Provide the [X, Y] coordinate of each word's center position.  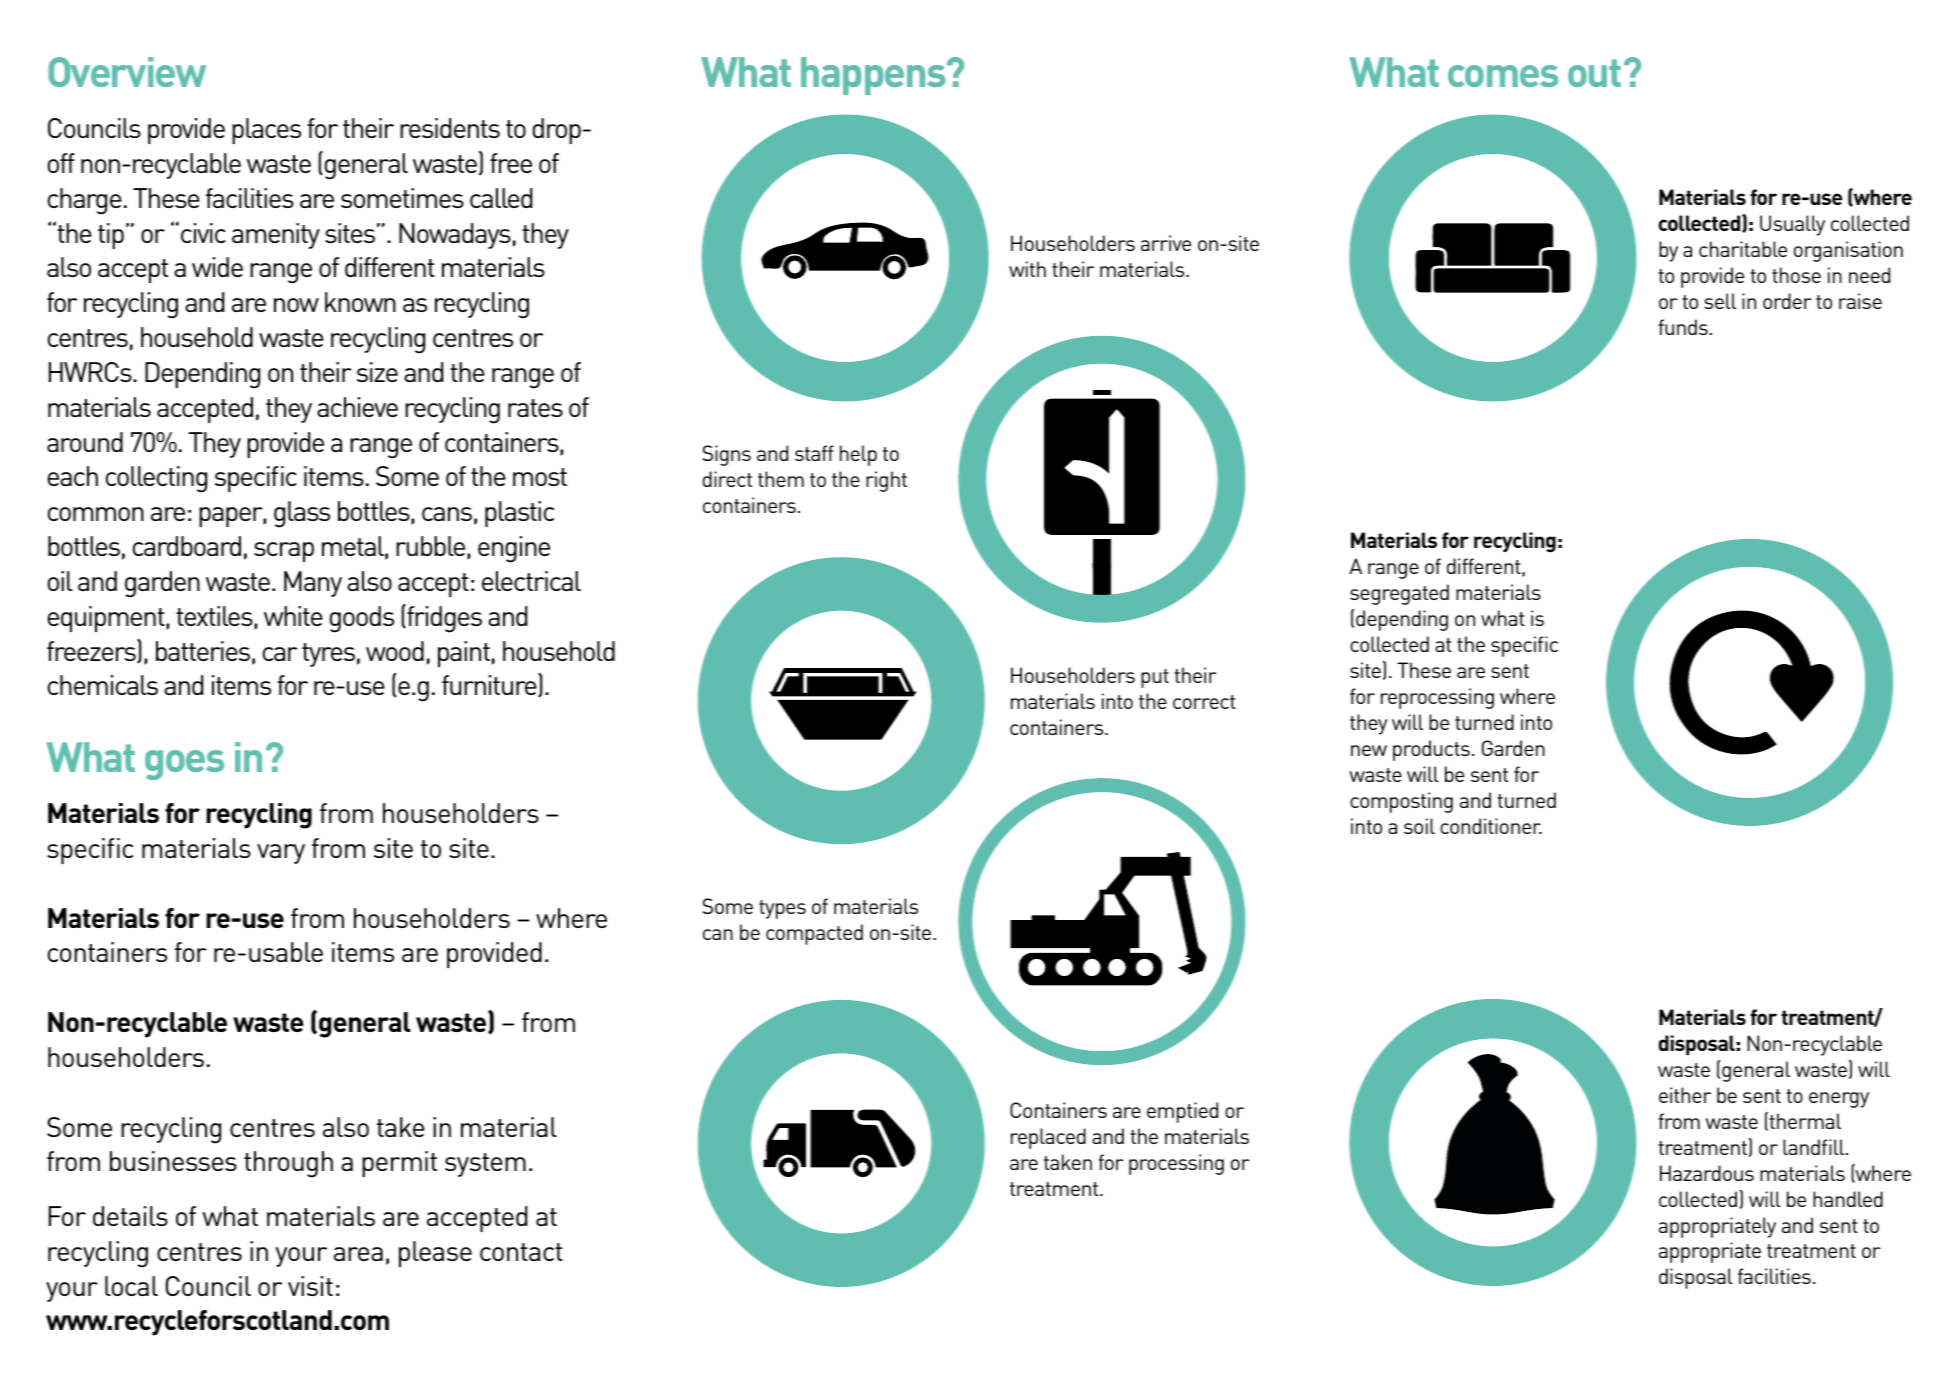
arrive [1166, 243]
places [266, 131]
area [358, 1254]
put [1155, 678]
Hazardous [1707, 1173]
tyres [328, 655]
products [1431, 750]
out [1594, 73]
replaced [1048, 1138]
